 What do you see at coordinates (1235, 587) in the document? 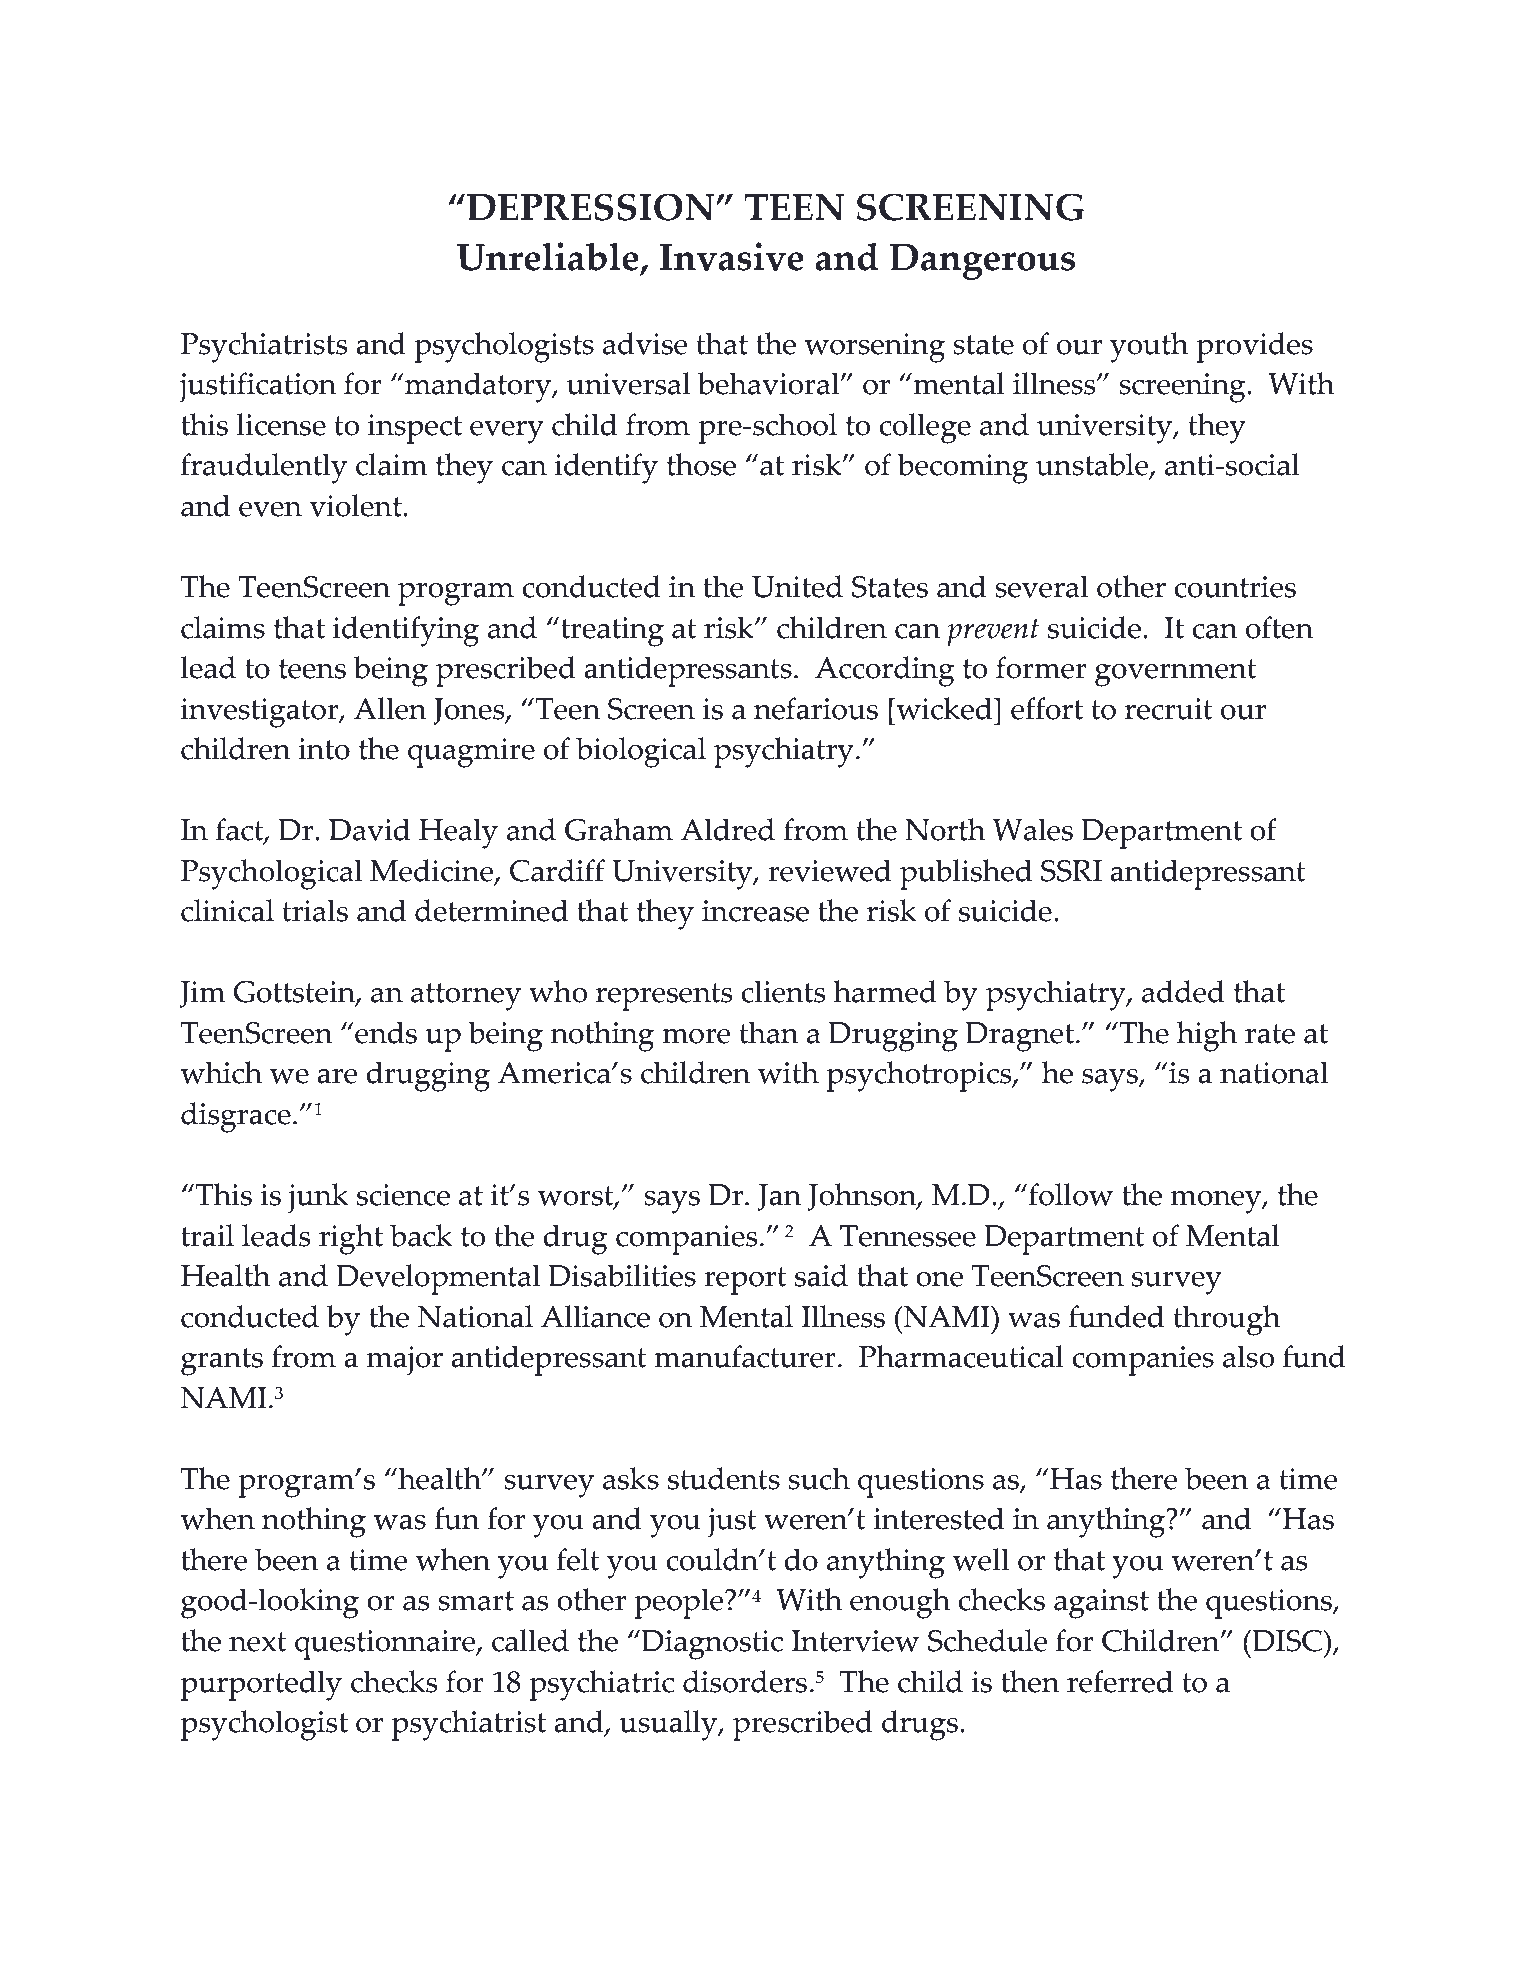
I see `countries` at bounding box center [1235, 587].
